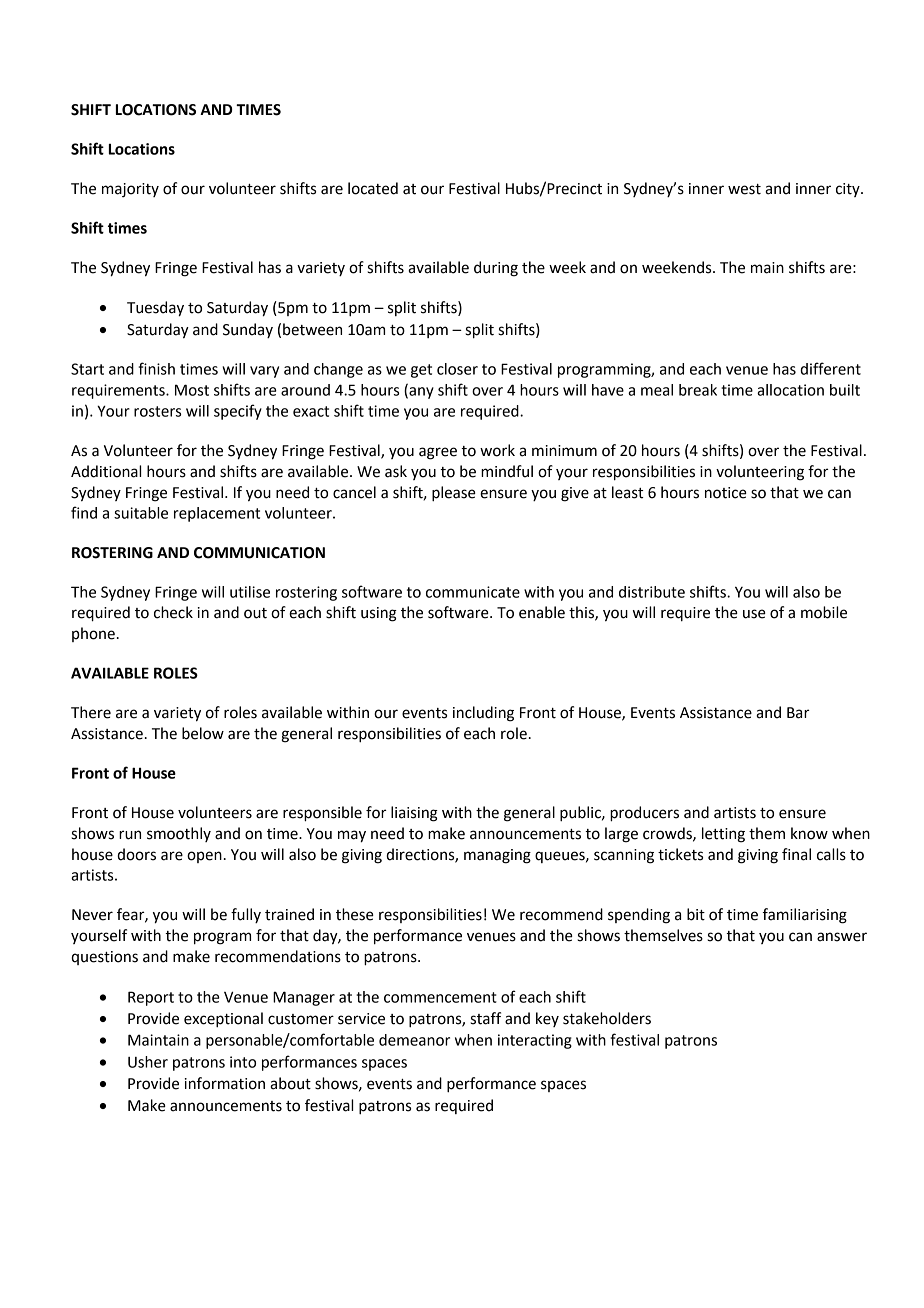  I want to click on west, so click(744, 189).
